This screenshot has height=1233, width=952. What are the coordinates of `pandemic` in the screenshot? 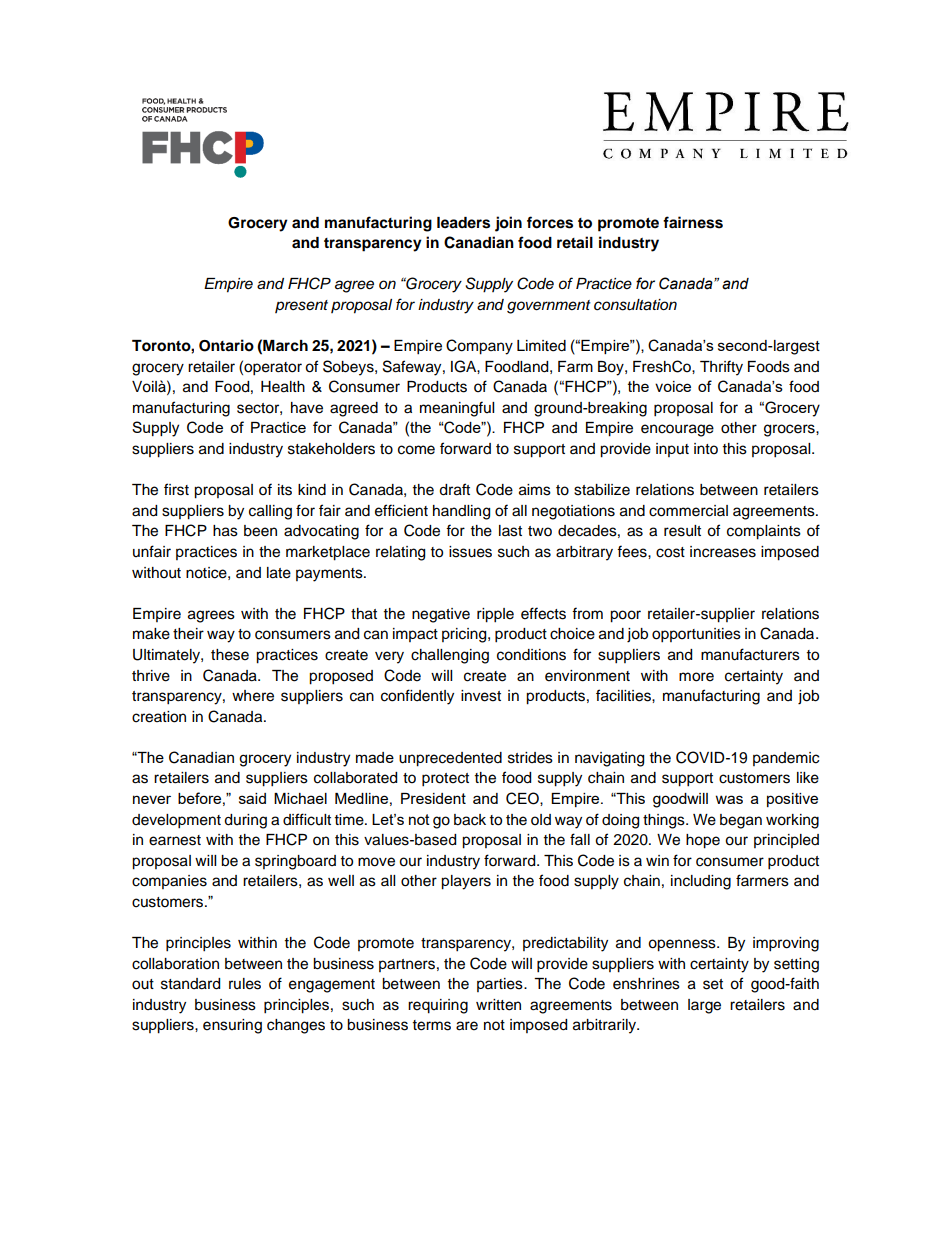 It's located at (786, 759).
